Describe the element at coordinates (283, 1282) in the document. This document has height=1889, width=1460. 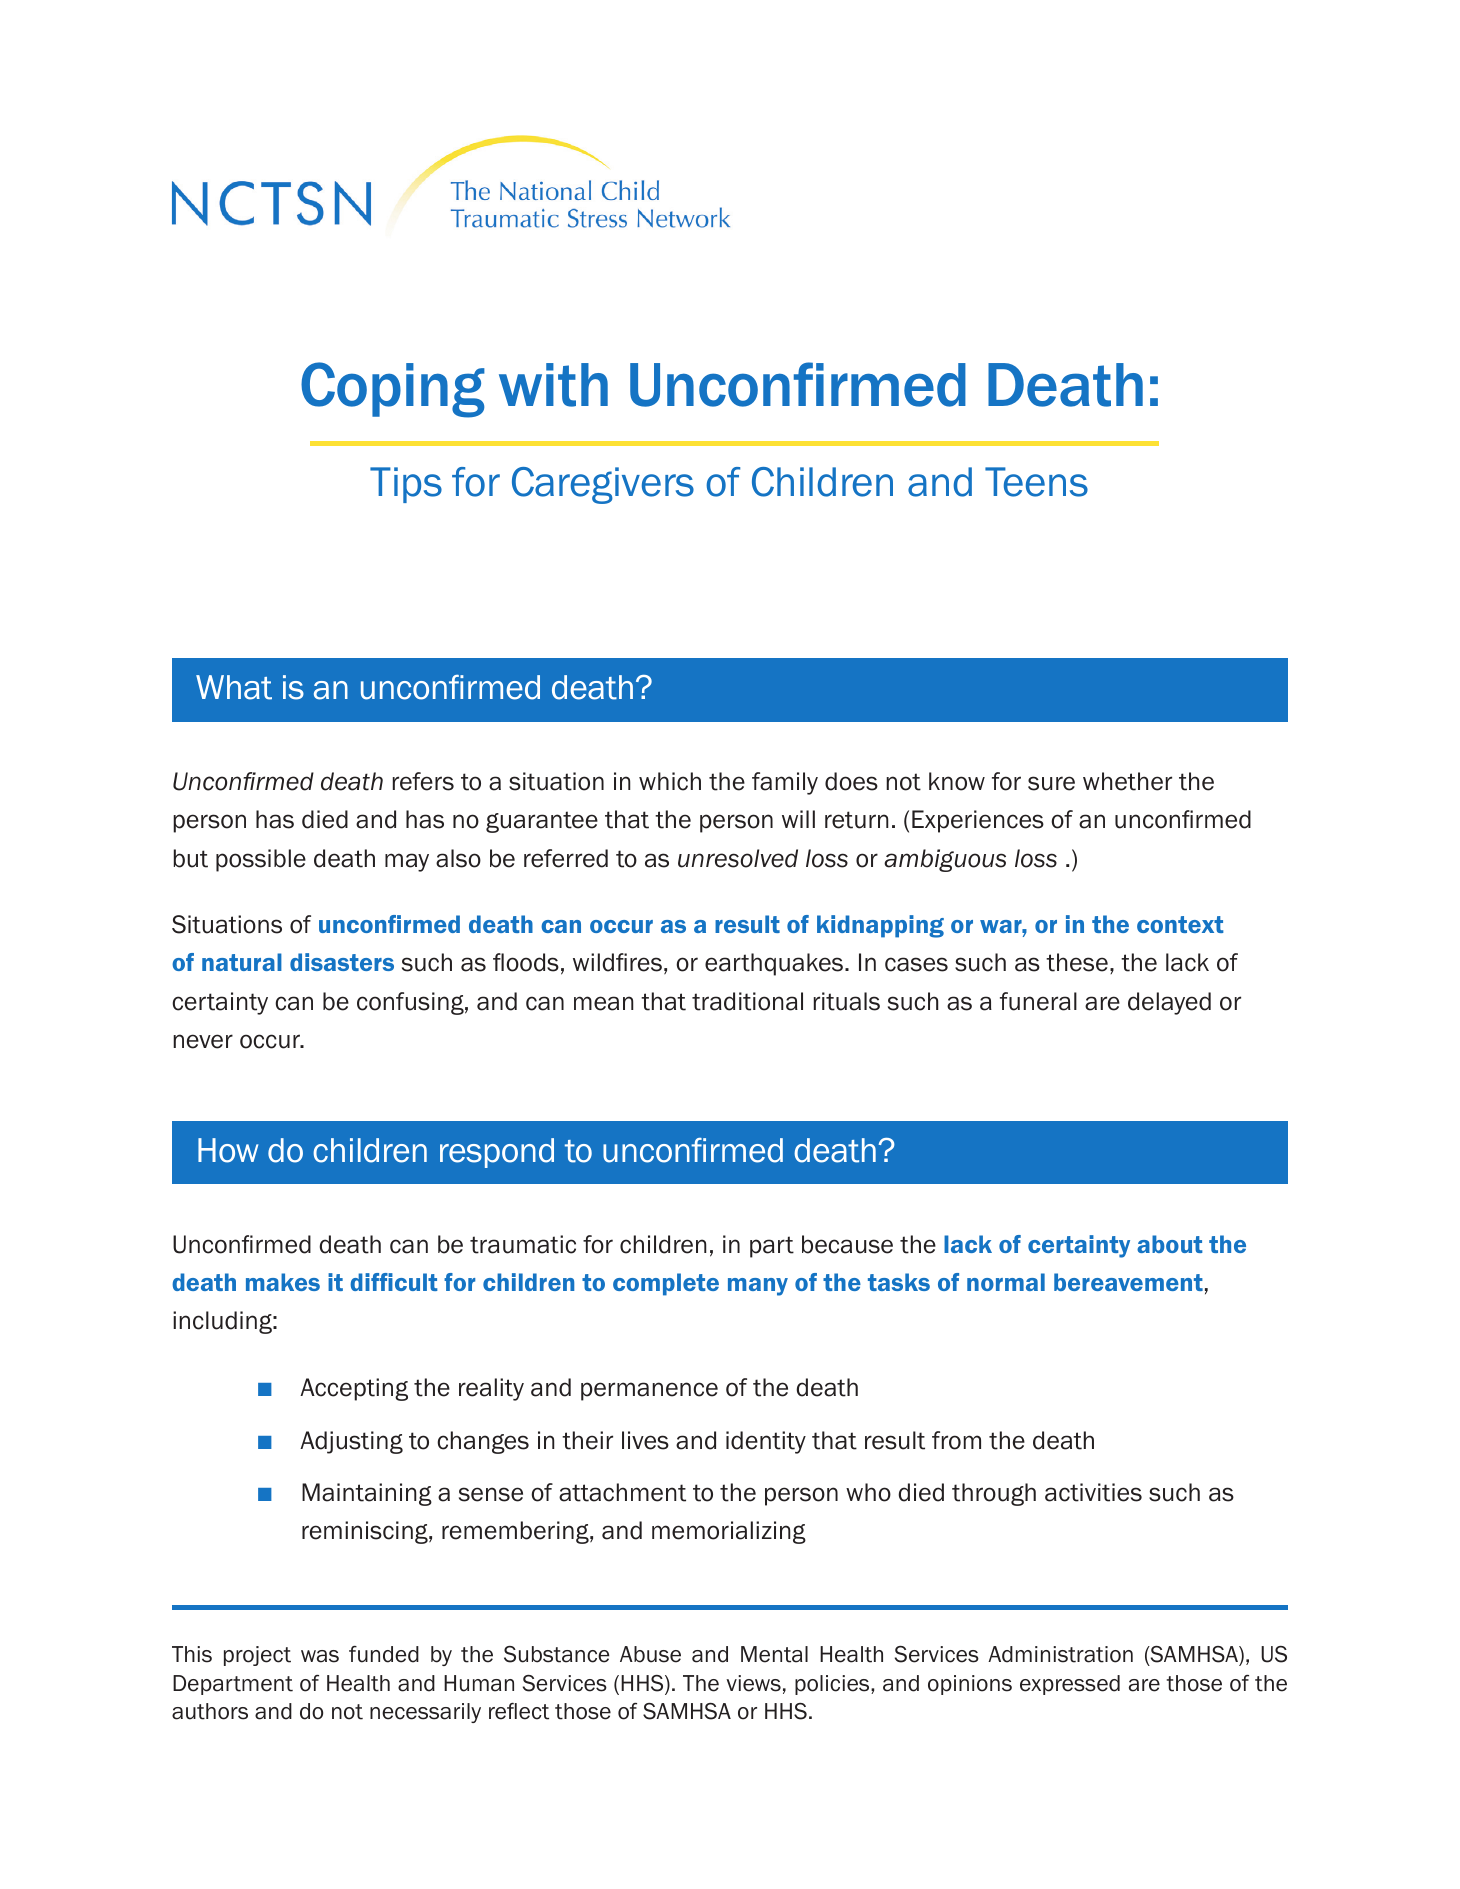
I see `makes` at that location.
